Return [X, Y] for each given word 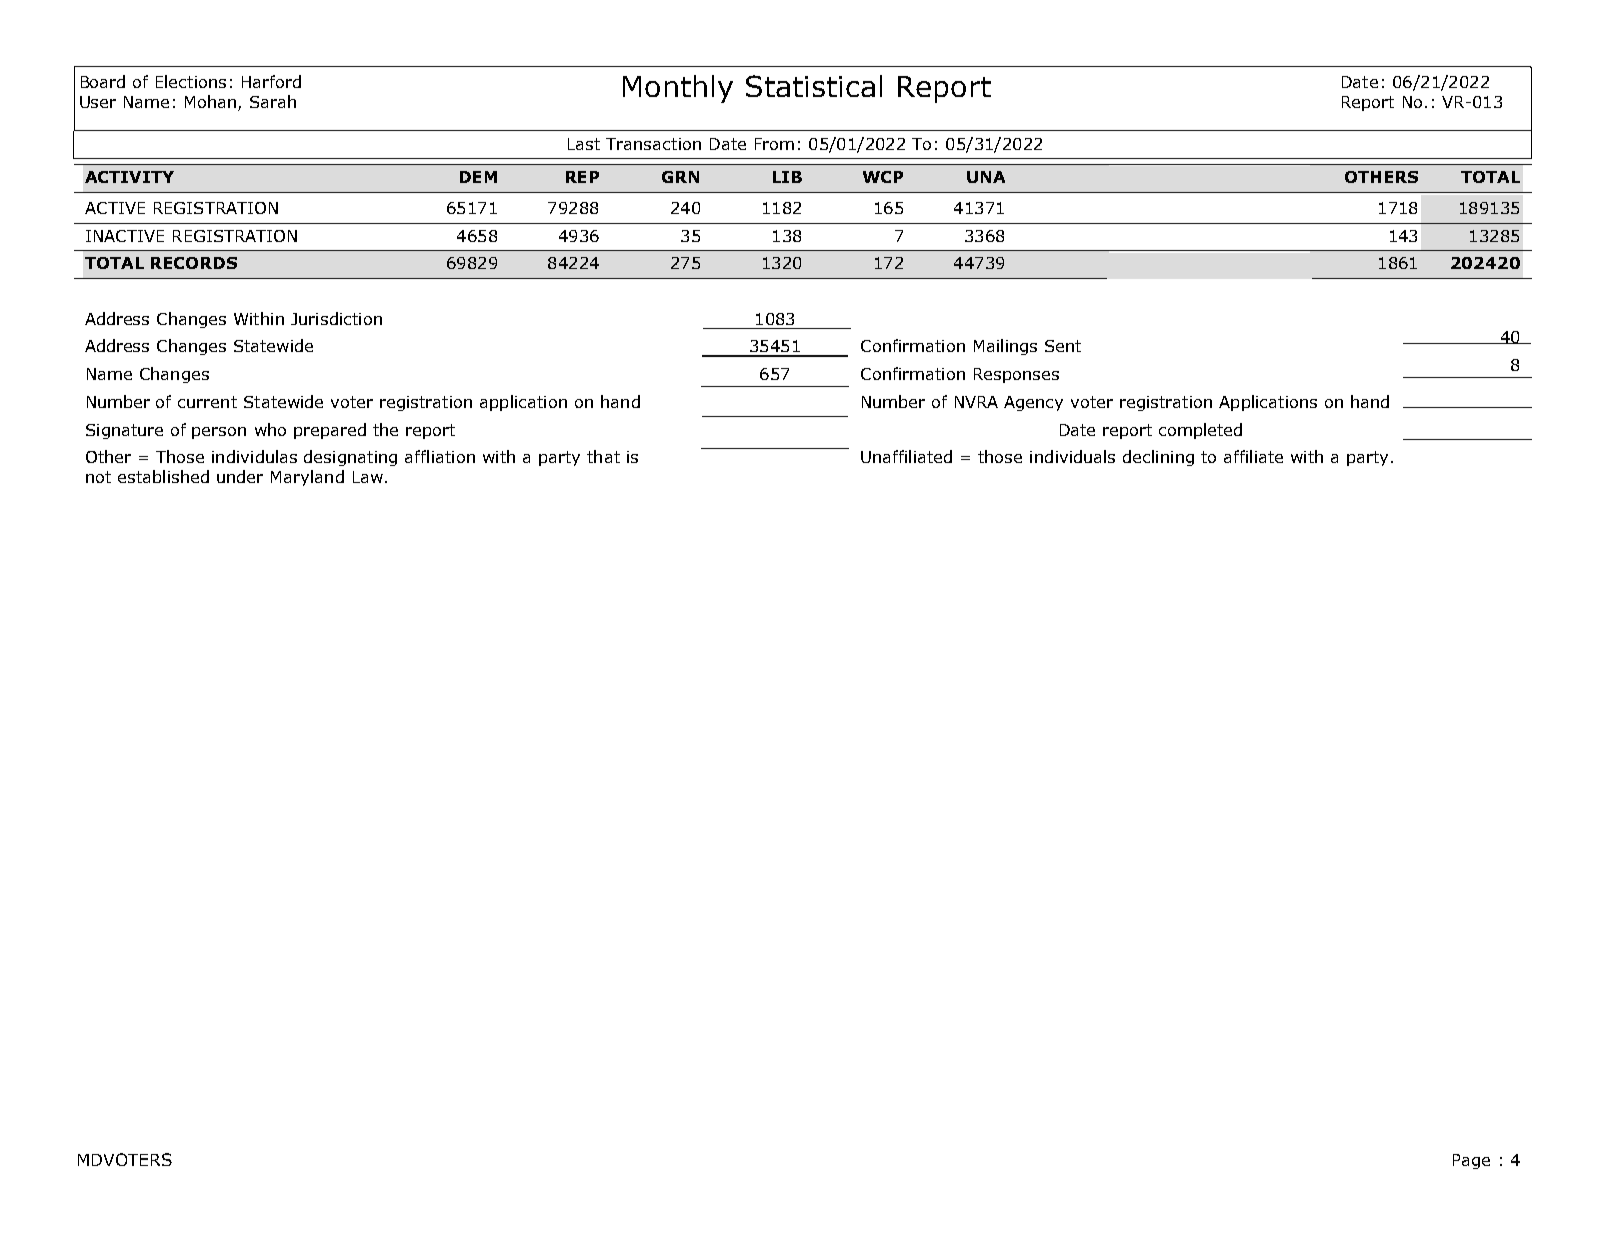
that [603, 456]
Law [368, 477]
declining [1158, 458]
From [774, 144]
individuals [1072, 456]
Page [1471, 1161]
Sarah [273, 101]
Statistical [814, 86]
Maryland [307, 478]
